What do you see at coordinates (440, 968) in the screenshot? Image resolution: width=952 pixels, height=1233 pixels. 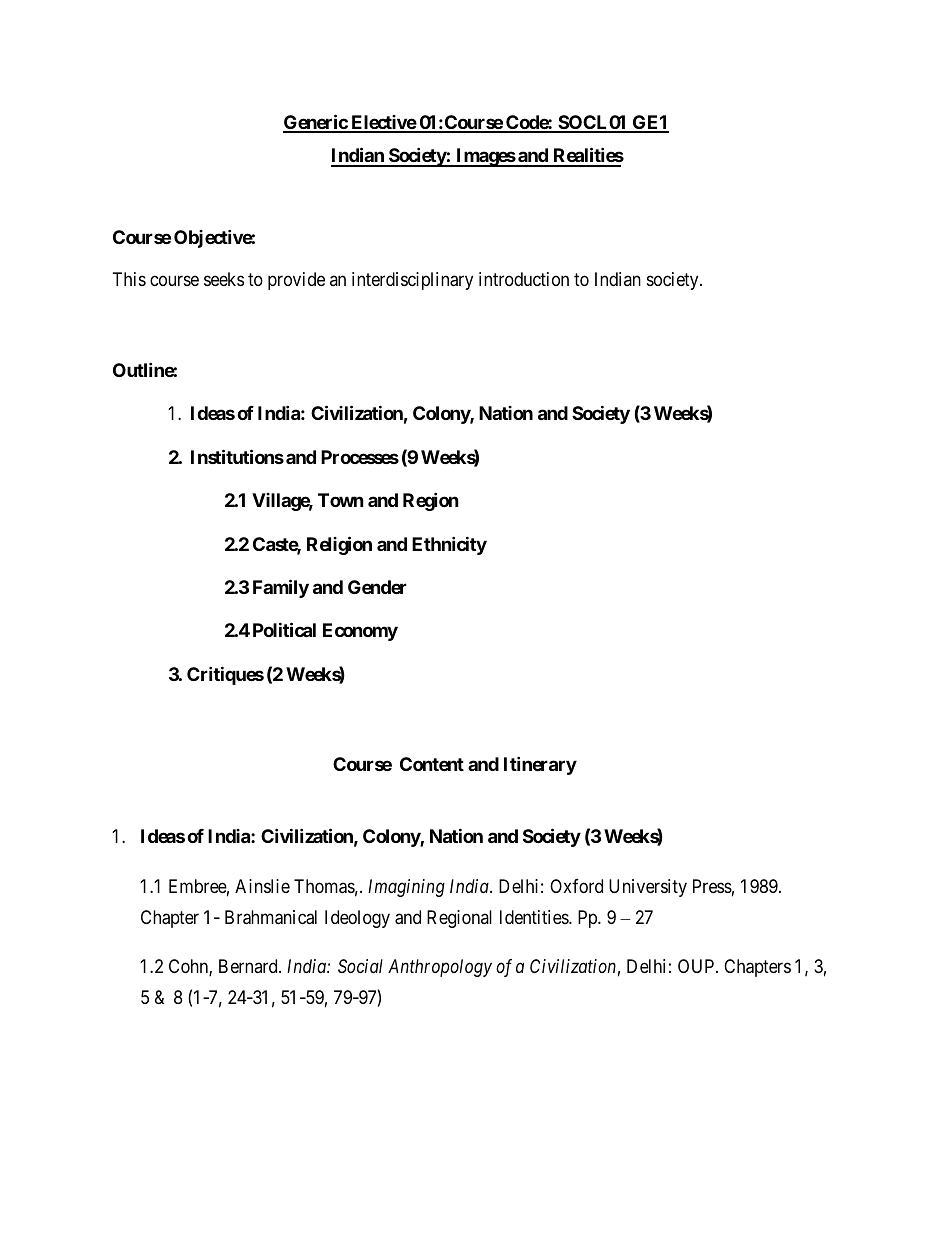 I see `Anthropology` at bounding box center [440, 968].
